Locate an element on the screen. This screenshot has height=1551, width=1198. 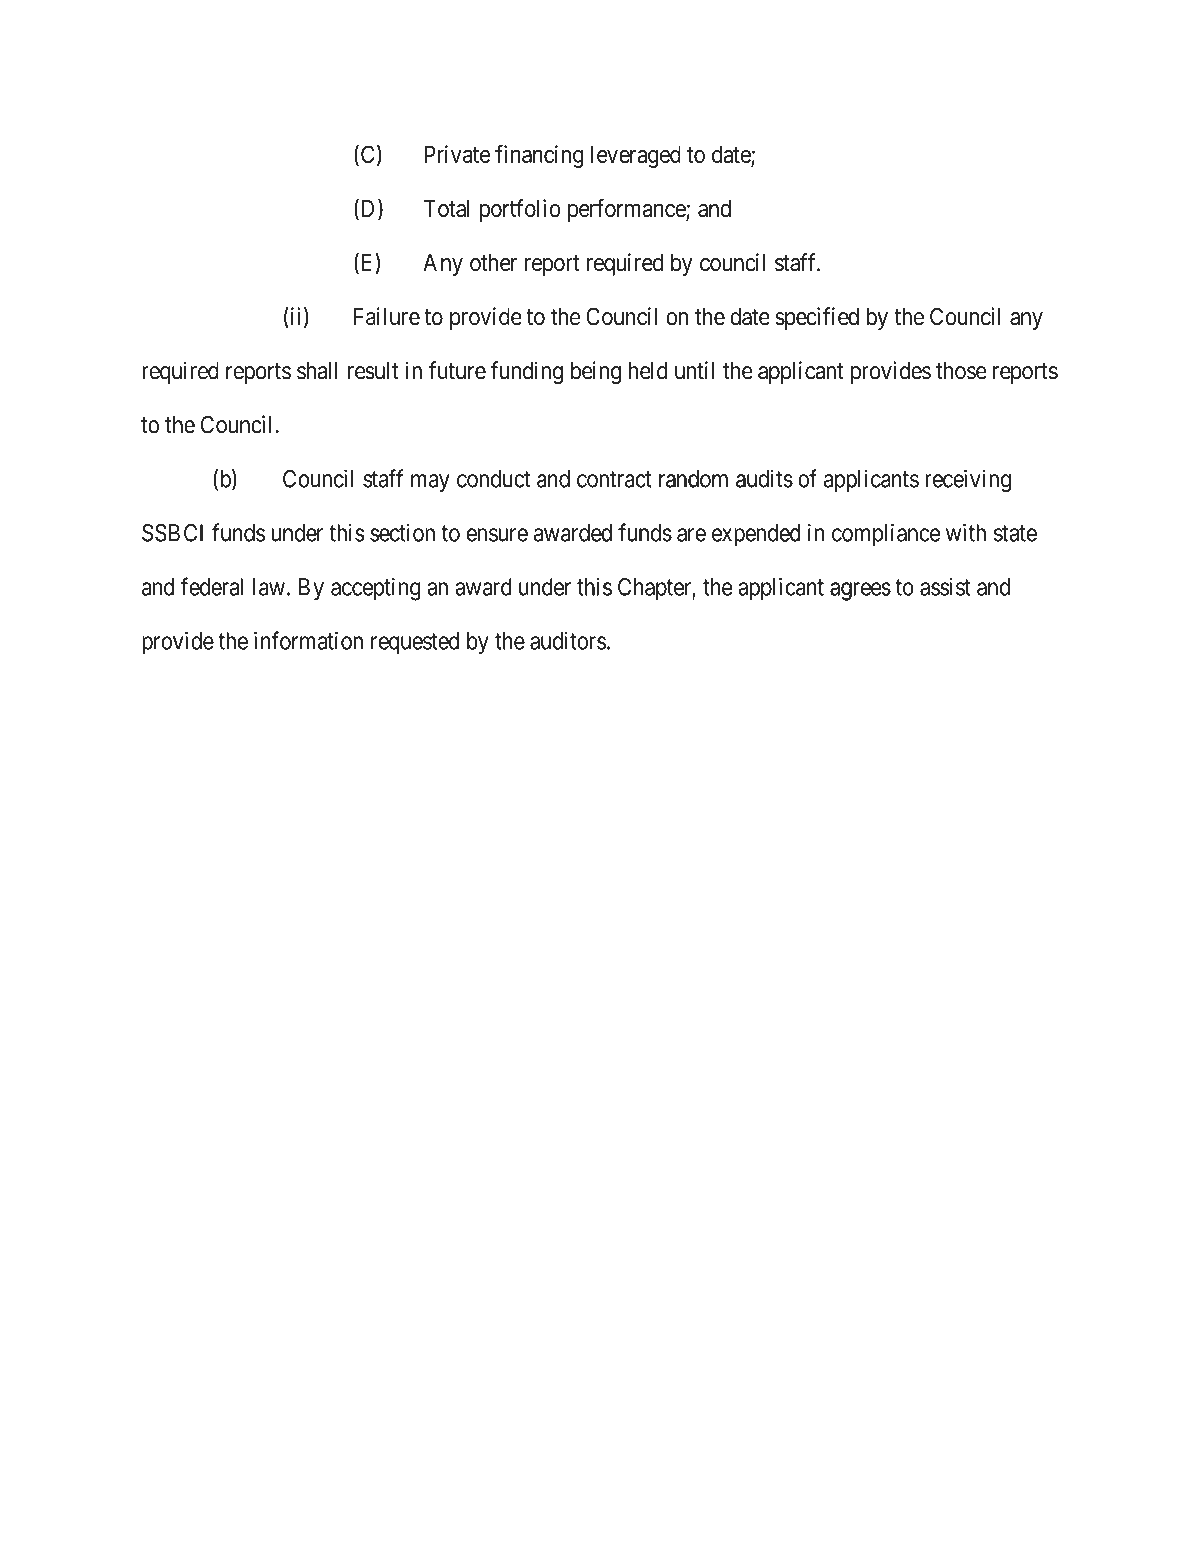
information is located at coordinates (308, 640).
